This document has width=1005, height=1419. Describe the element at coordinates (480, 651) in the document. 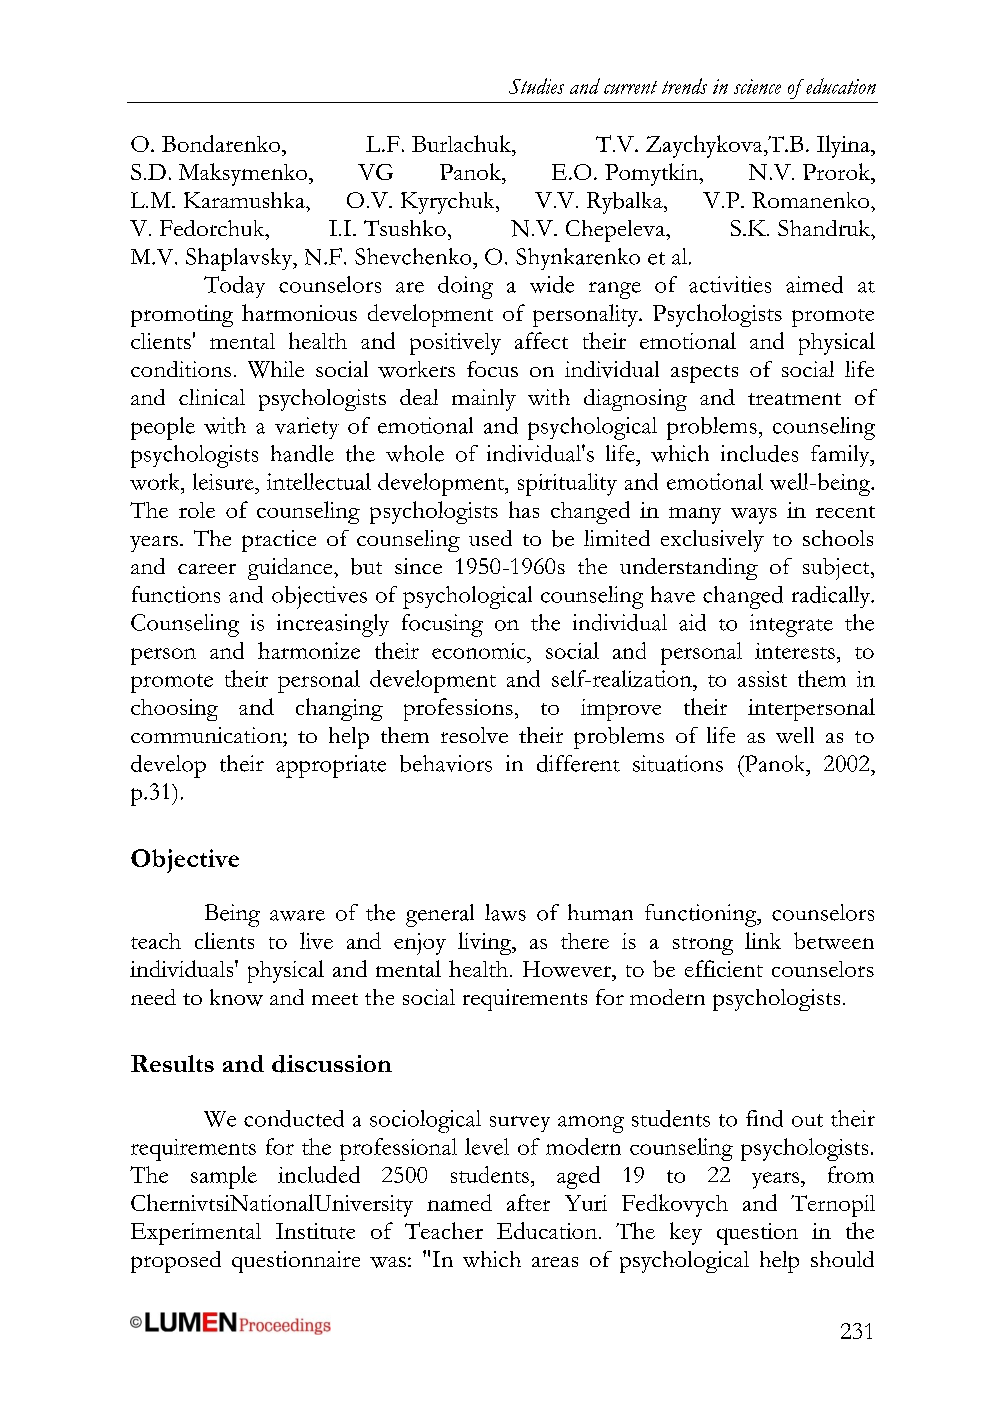

I see `economic` at that location.
